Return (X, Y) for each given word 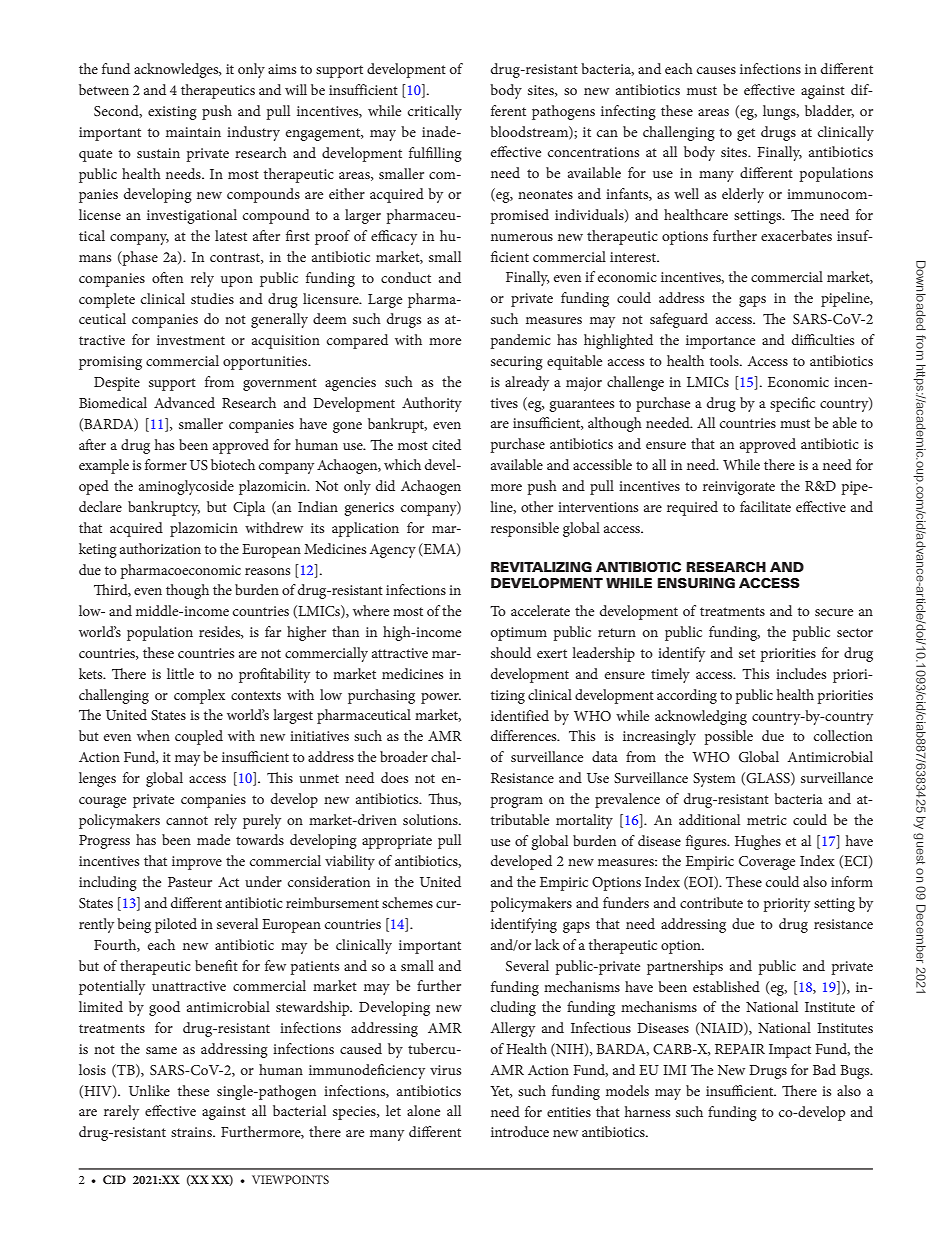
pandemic (521, 341)
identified (520, 715)
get (746, 134)
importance (720, 342)
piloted (176, 925)
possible (729, 737)
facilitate (765, 506)
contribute (711, 902)
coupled (199, 737)
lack (547, 944)
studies (212, 298)
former (166, 464)
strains (192, 1132)
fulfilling (435, 154)
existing (172, 113)
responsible (525, 529)
